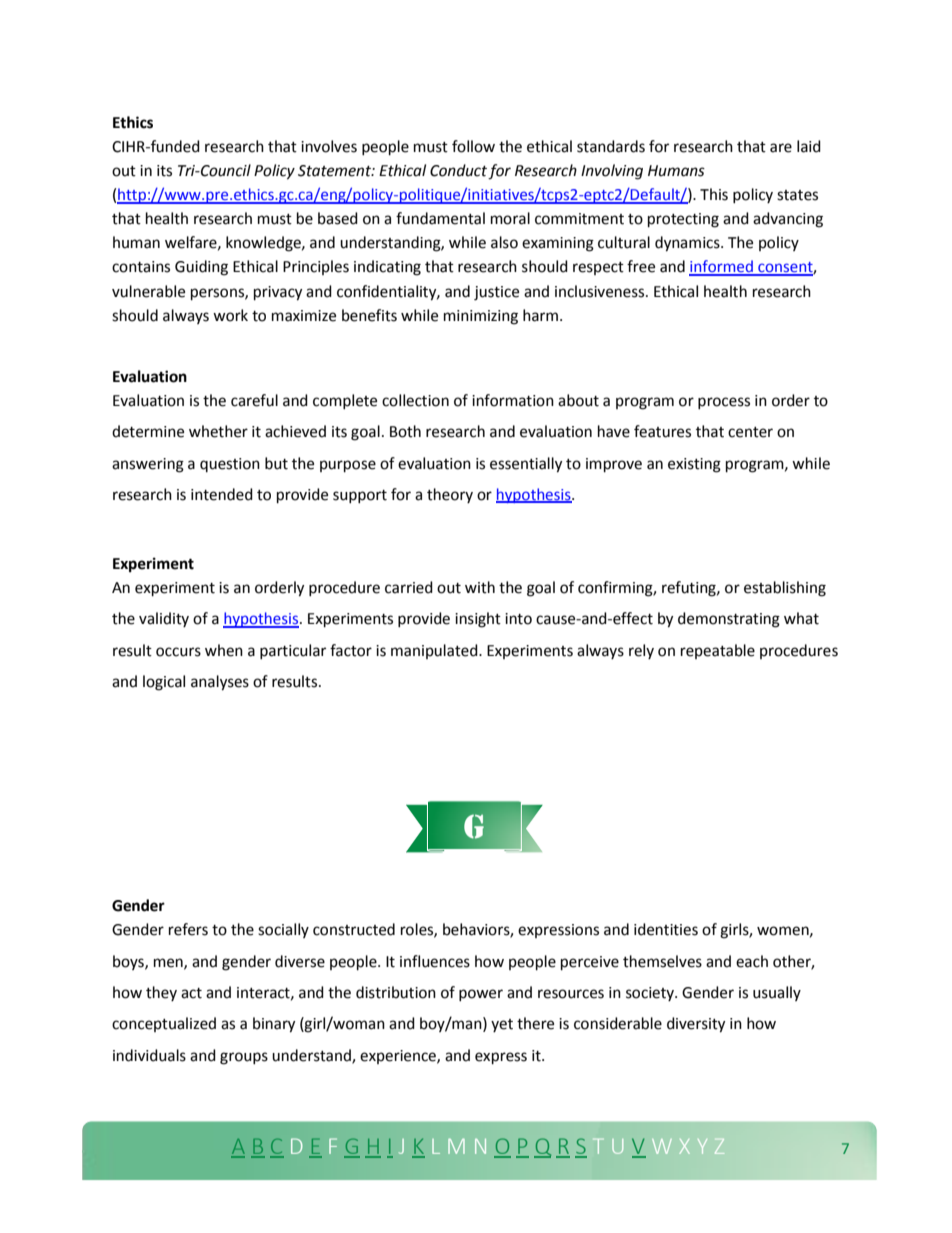  Describe the element at coordinates (694, 465) in the image. I see `existing` at that location.
